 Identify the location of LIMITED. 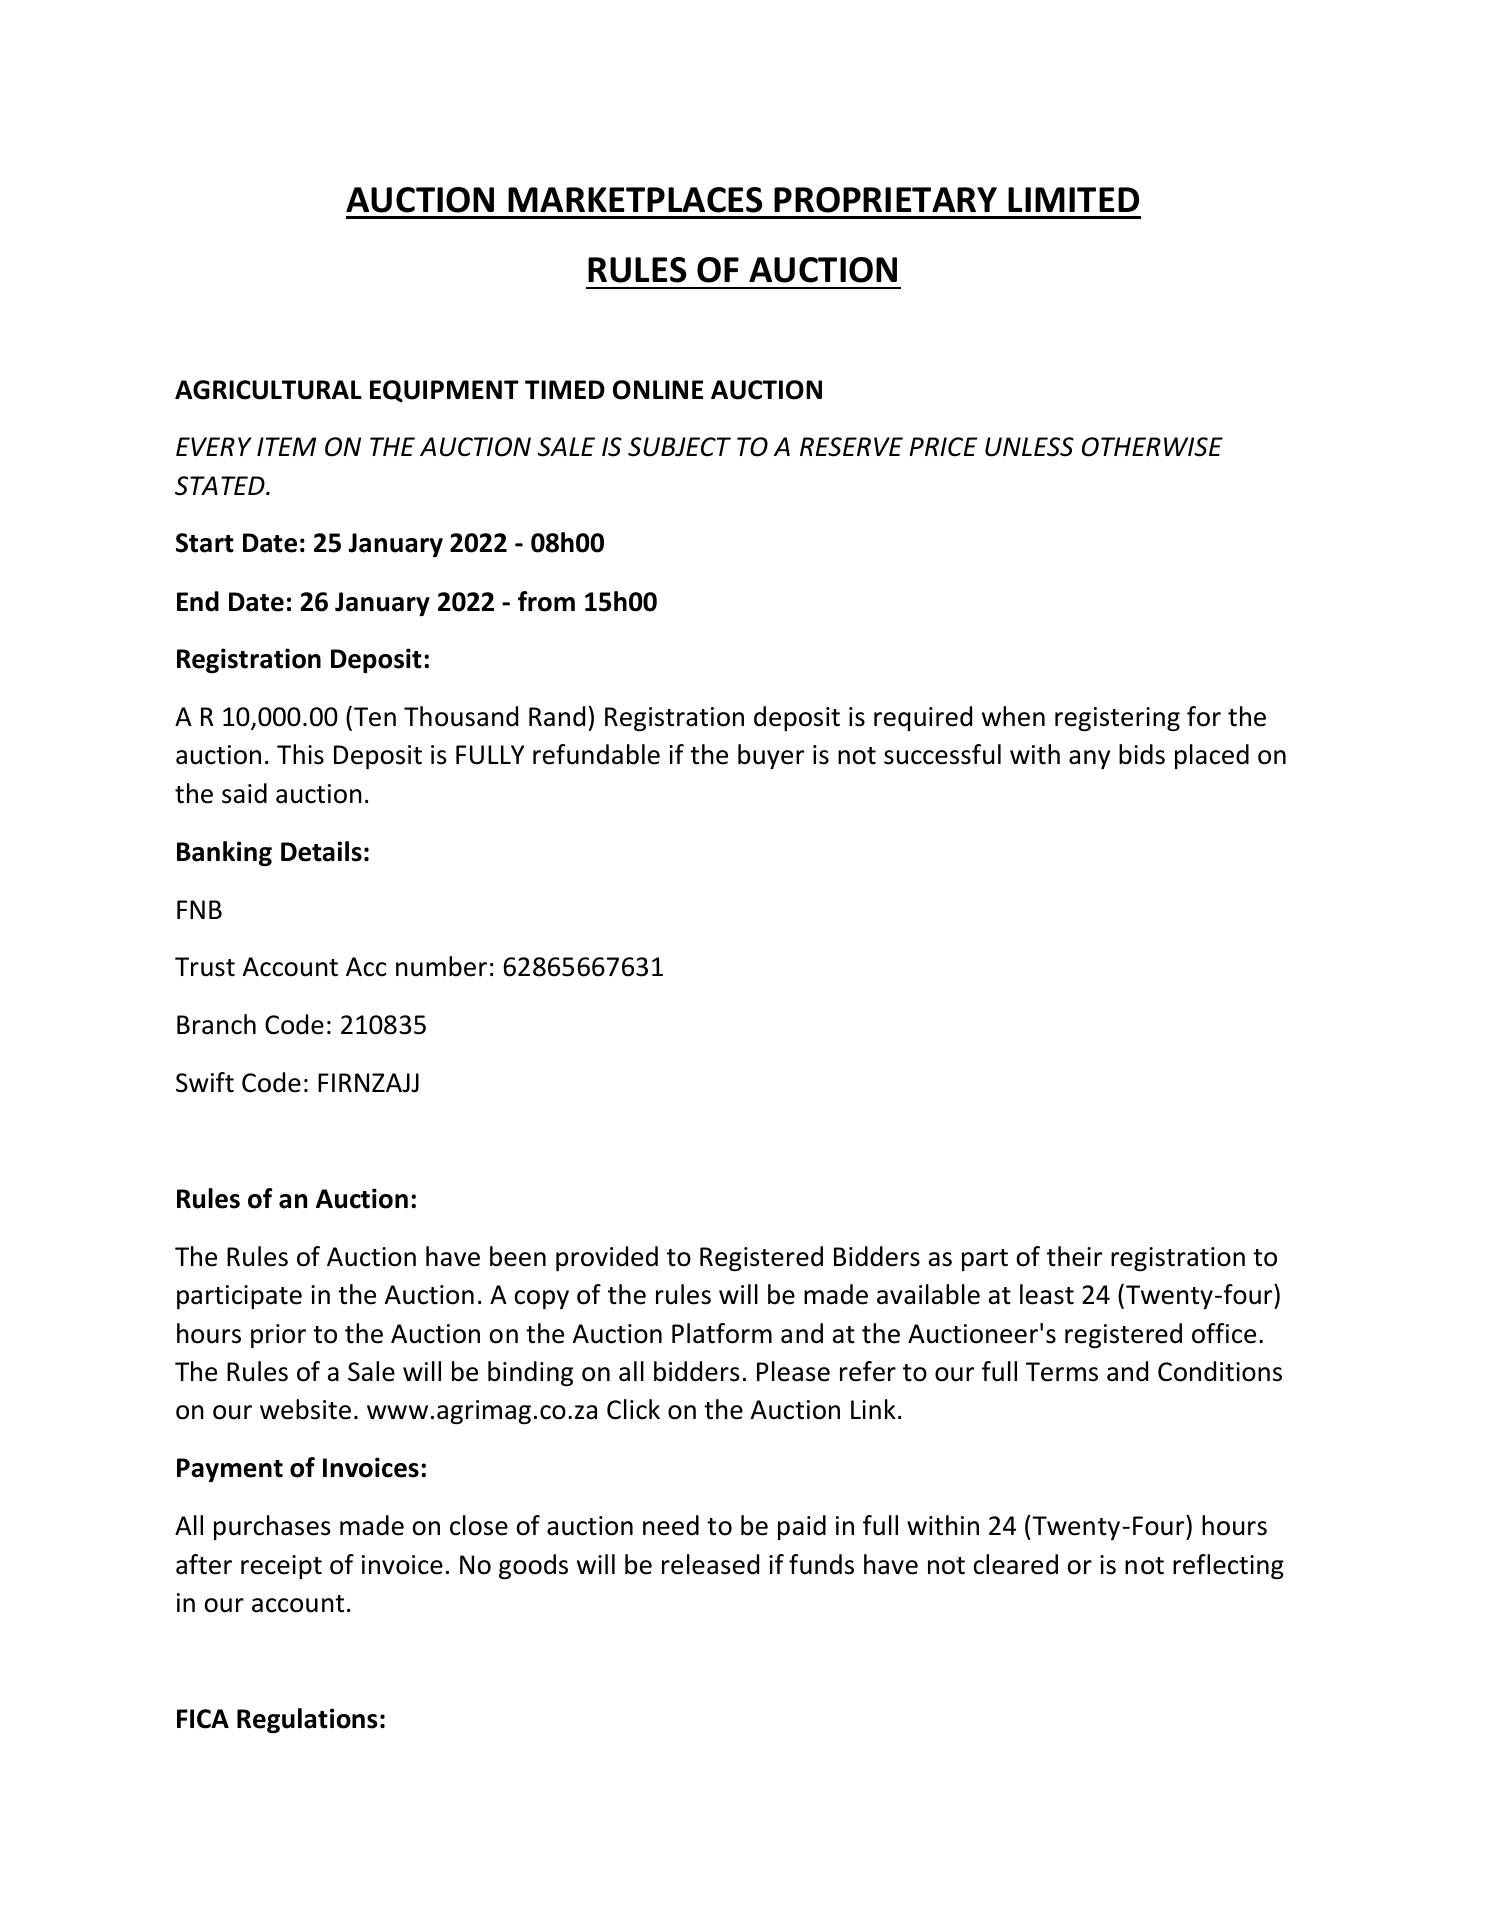
(1073, 199).
